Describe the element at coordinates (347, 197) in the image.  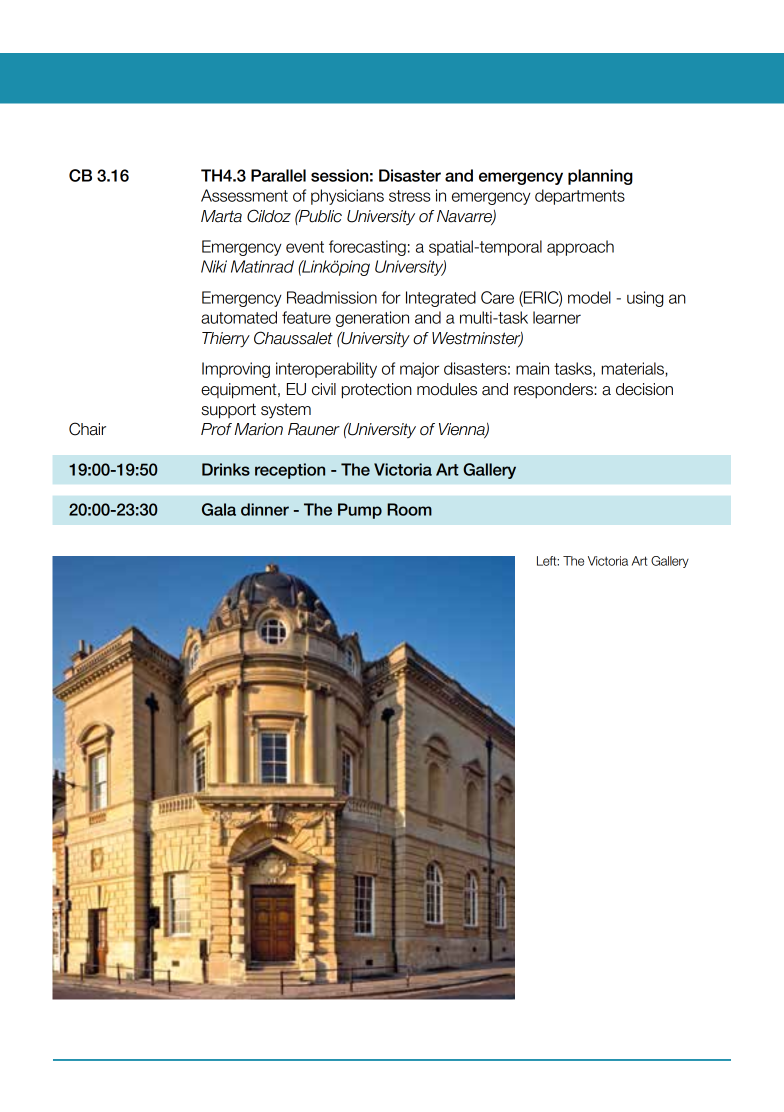
I see `physicians` at that location.
